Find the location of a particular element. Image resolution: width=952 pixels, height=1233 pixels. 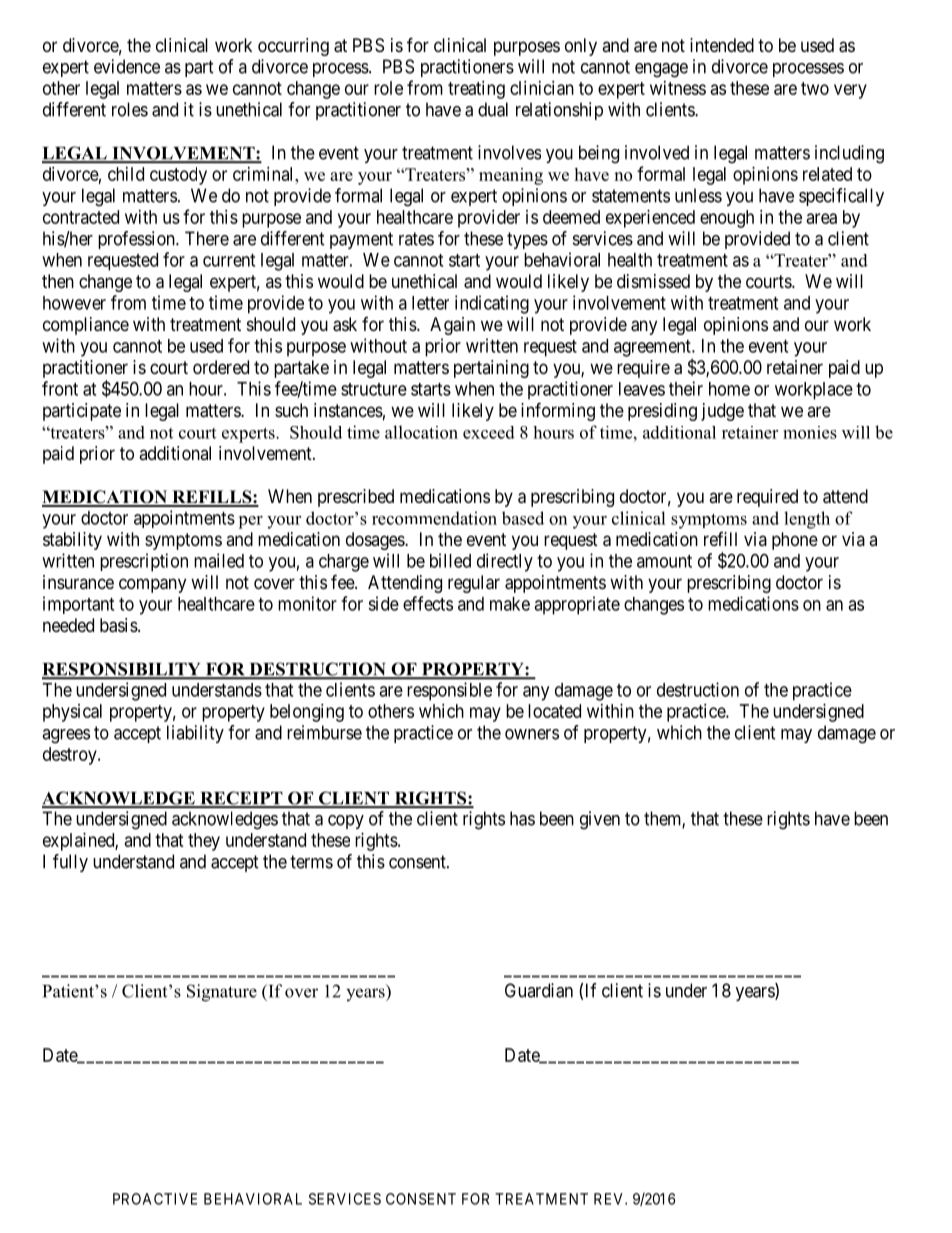

length is located at coordinates (807, 520).
